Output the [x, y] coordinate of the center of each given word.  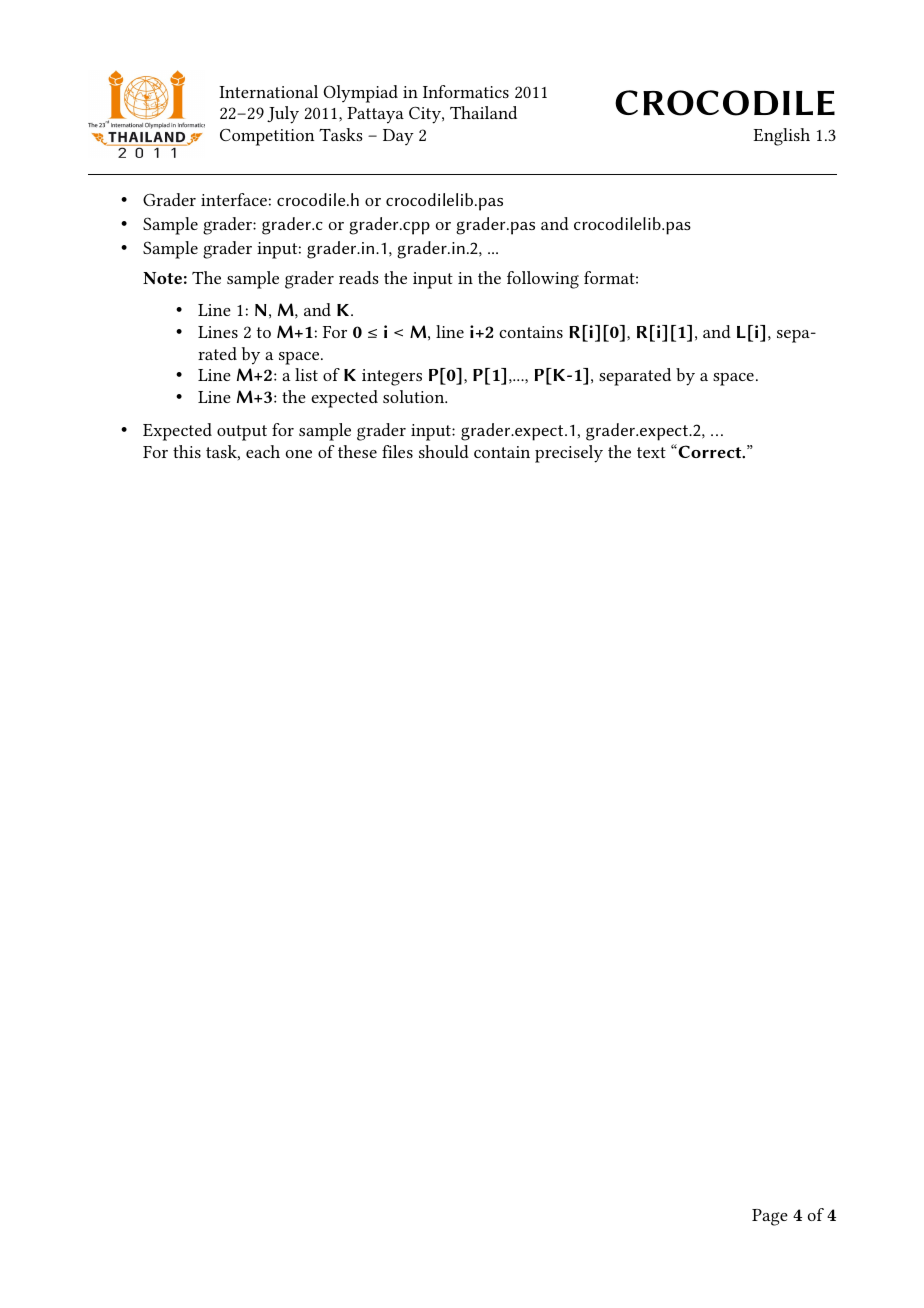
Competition [267, 137]
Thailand [483, 112]
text [651, 452]
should [444, 451]
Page [770, 1217]
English [781, 137]
